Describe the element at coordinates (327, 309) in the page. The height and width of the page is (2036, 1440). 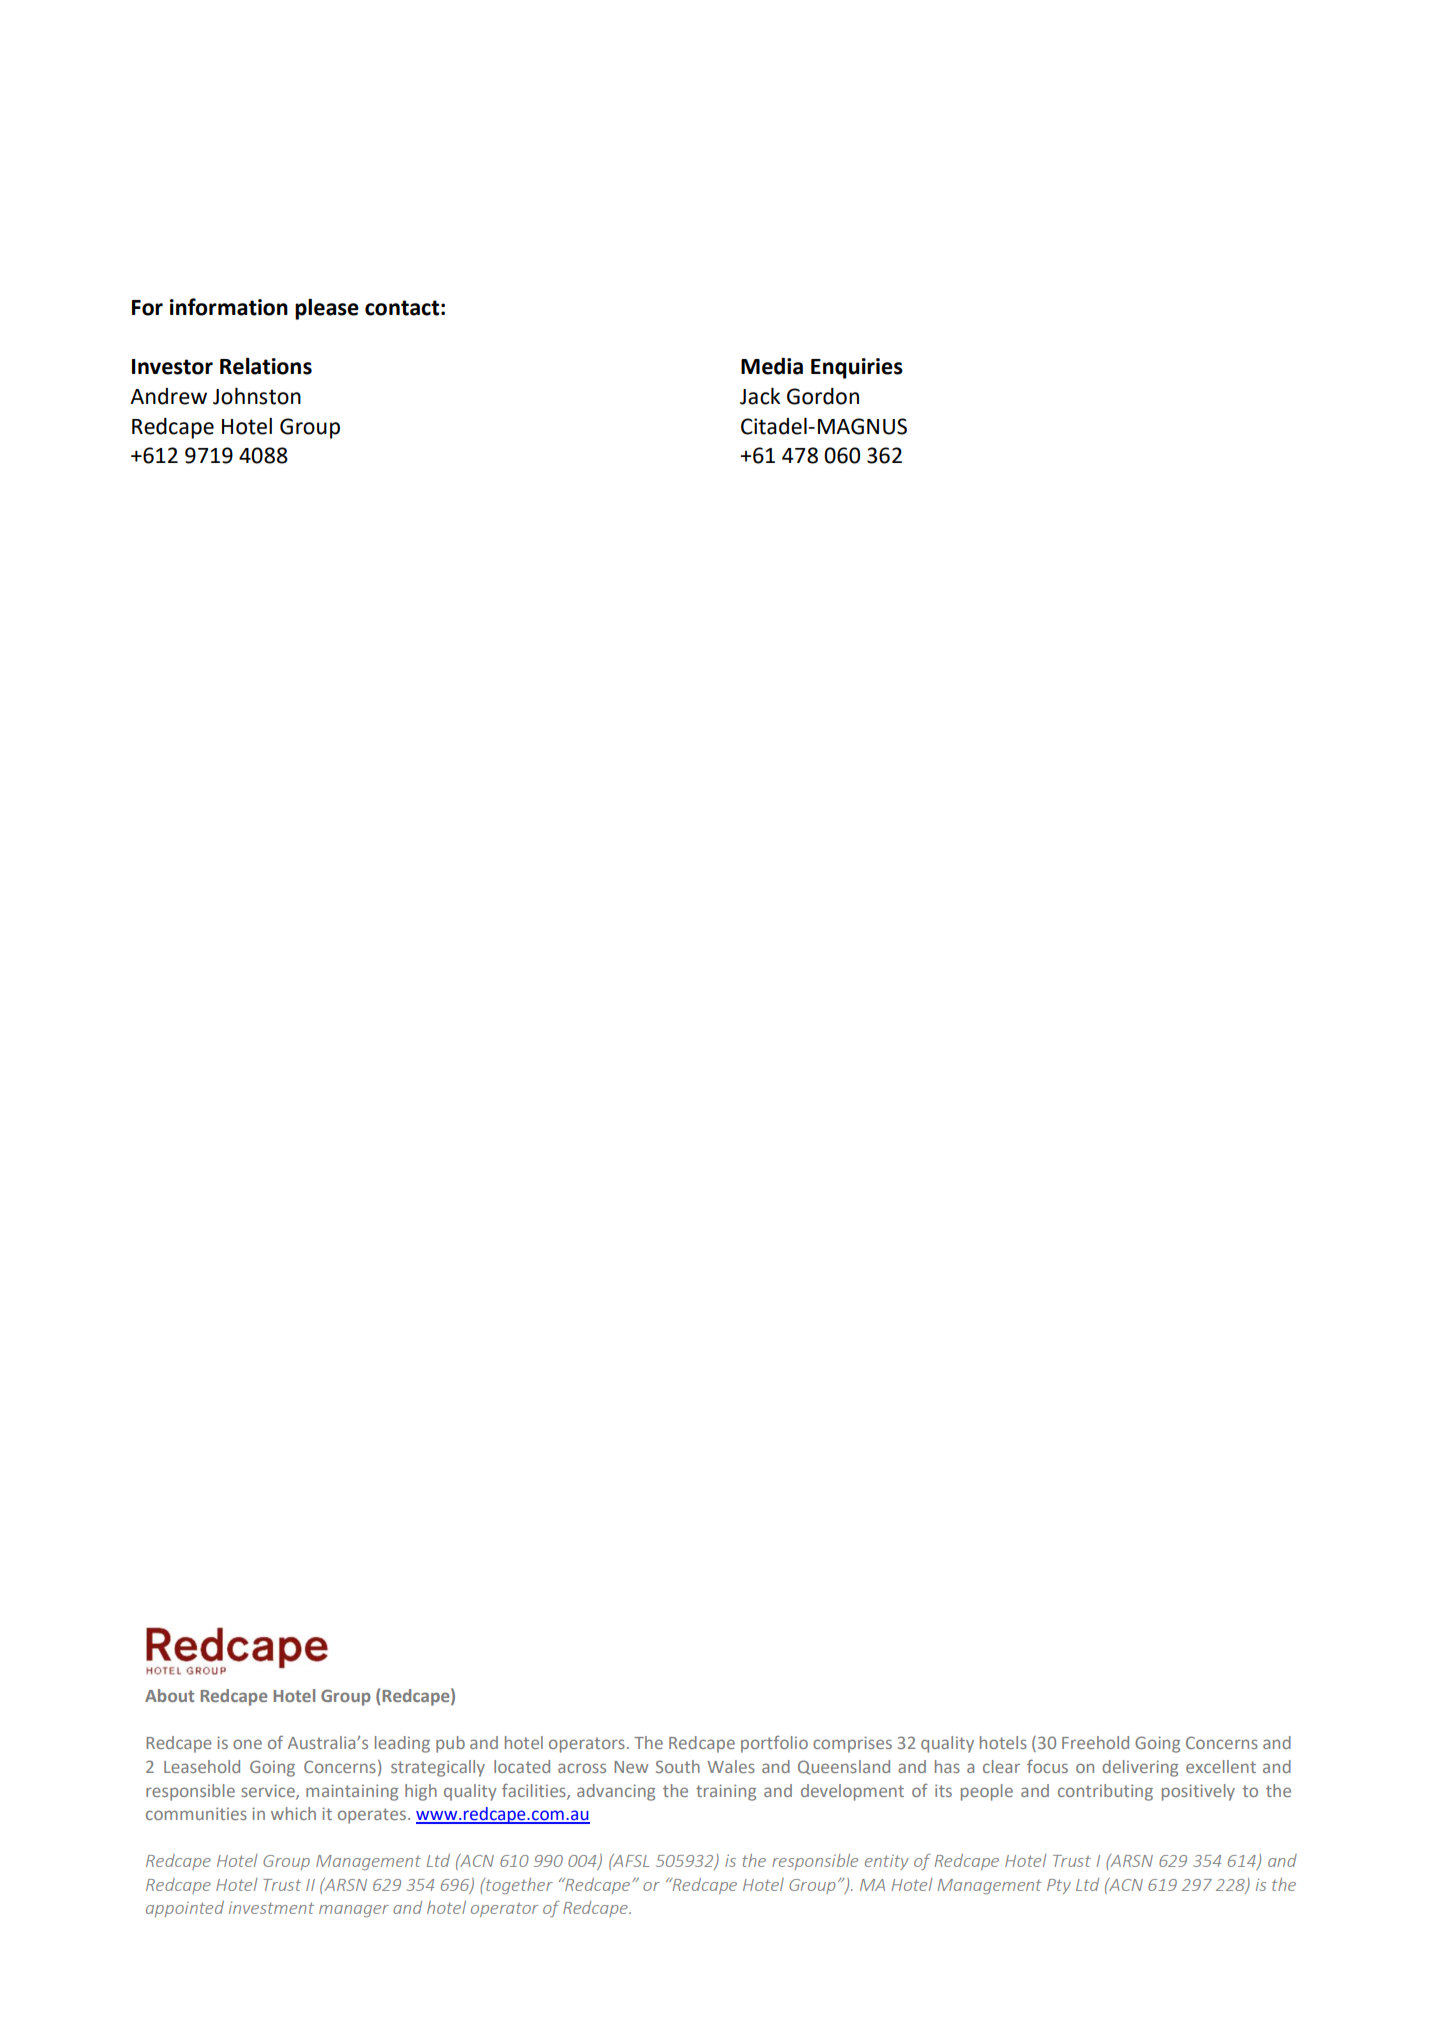
I see `please` at that location.
